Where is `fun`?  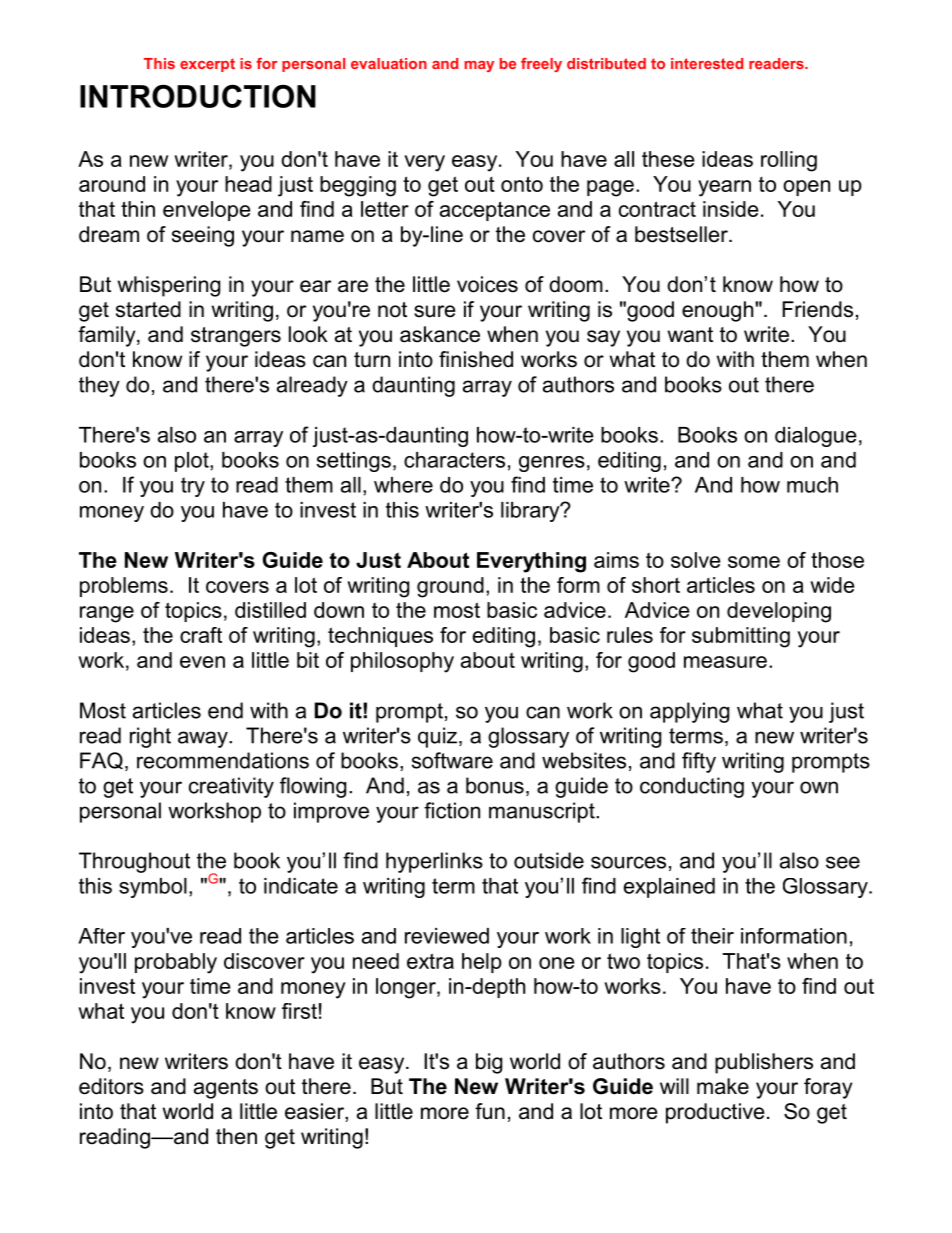 fun is located at coordinates (490, 1111).
